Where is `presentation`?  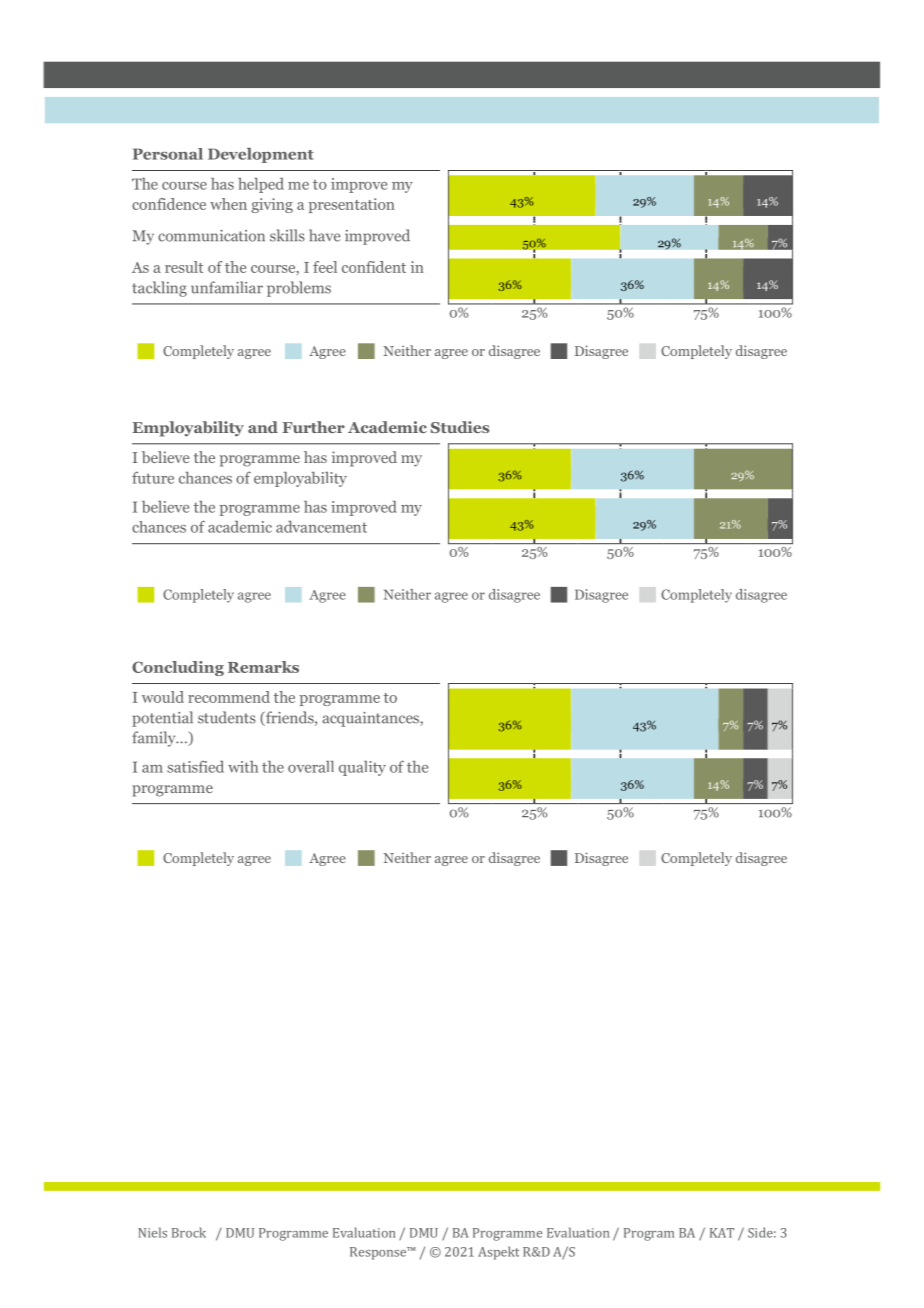
presentation is located at coordinates (352, 205).
